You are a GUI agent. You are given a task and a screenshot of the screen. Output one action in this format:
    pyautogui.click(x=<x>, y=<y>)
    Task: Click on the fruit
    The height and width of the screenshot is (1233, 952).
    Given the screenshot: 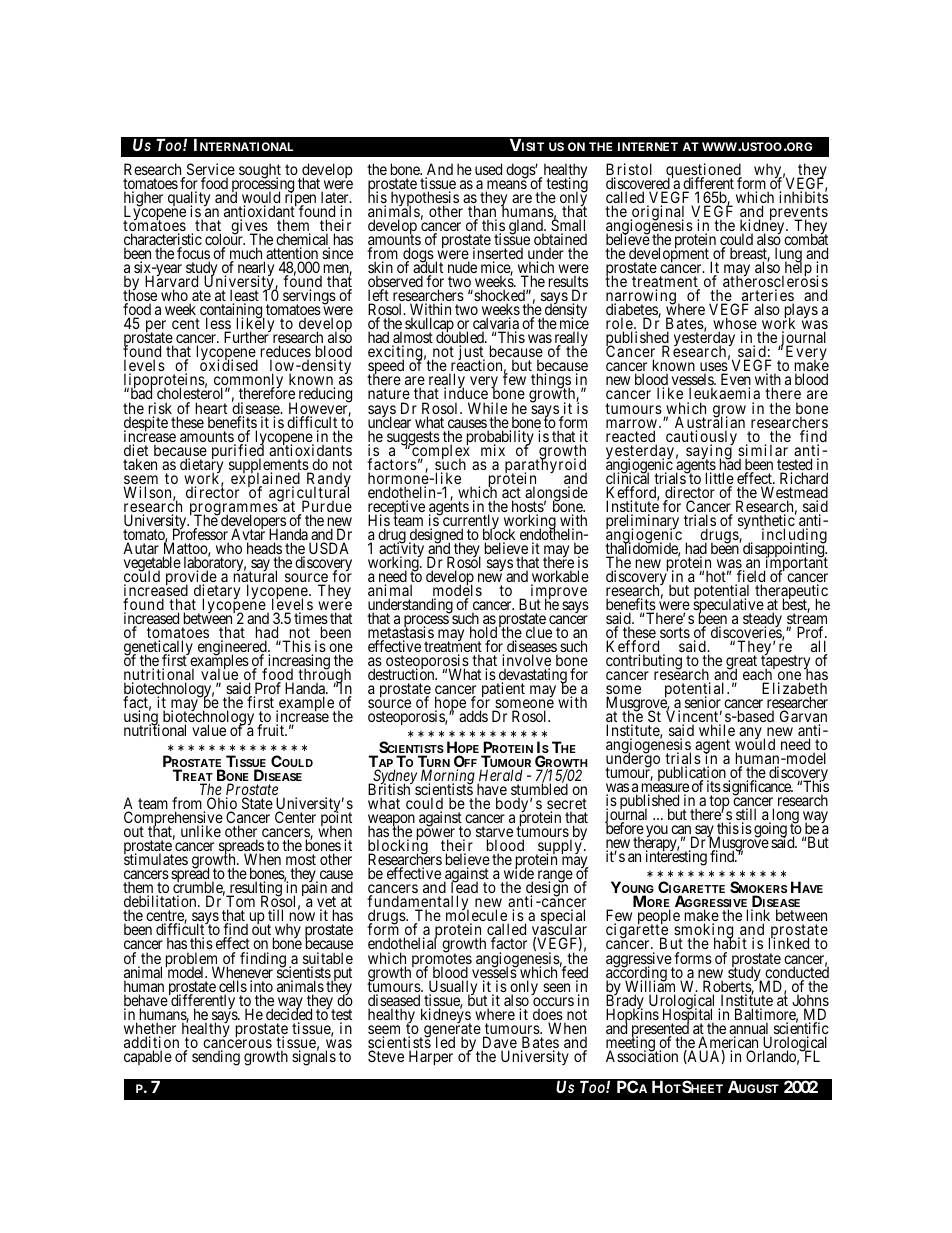 What is the action you would take?
    pyautogui.click(x=272, y=730)
